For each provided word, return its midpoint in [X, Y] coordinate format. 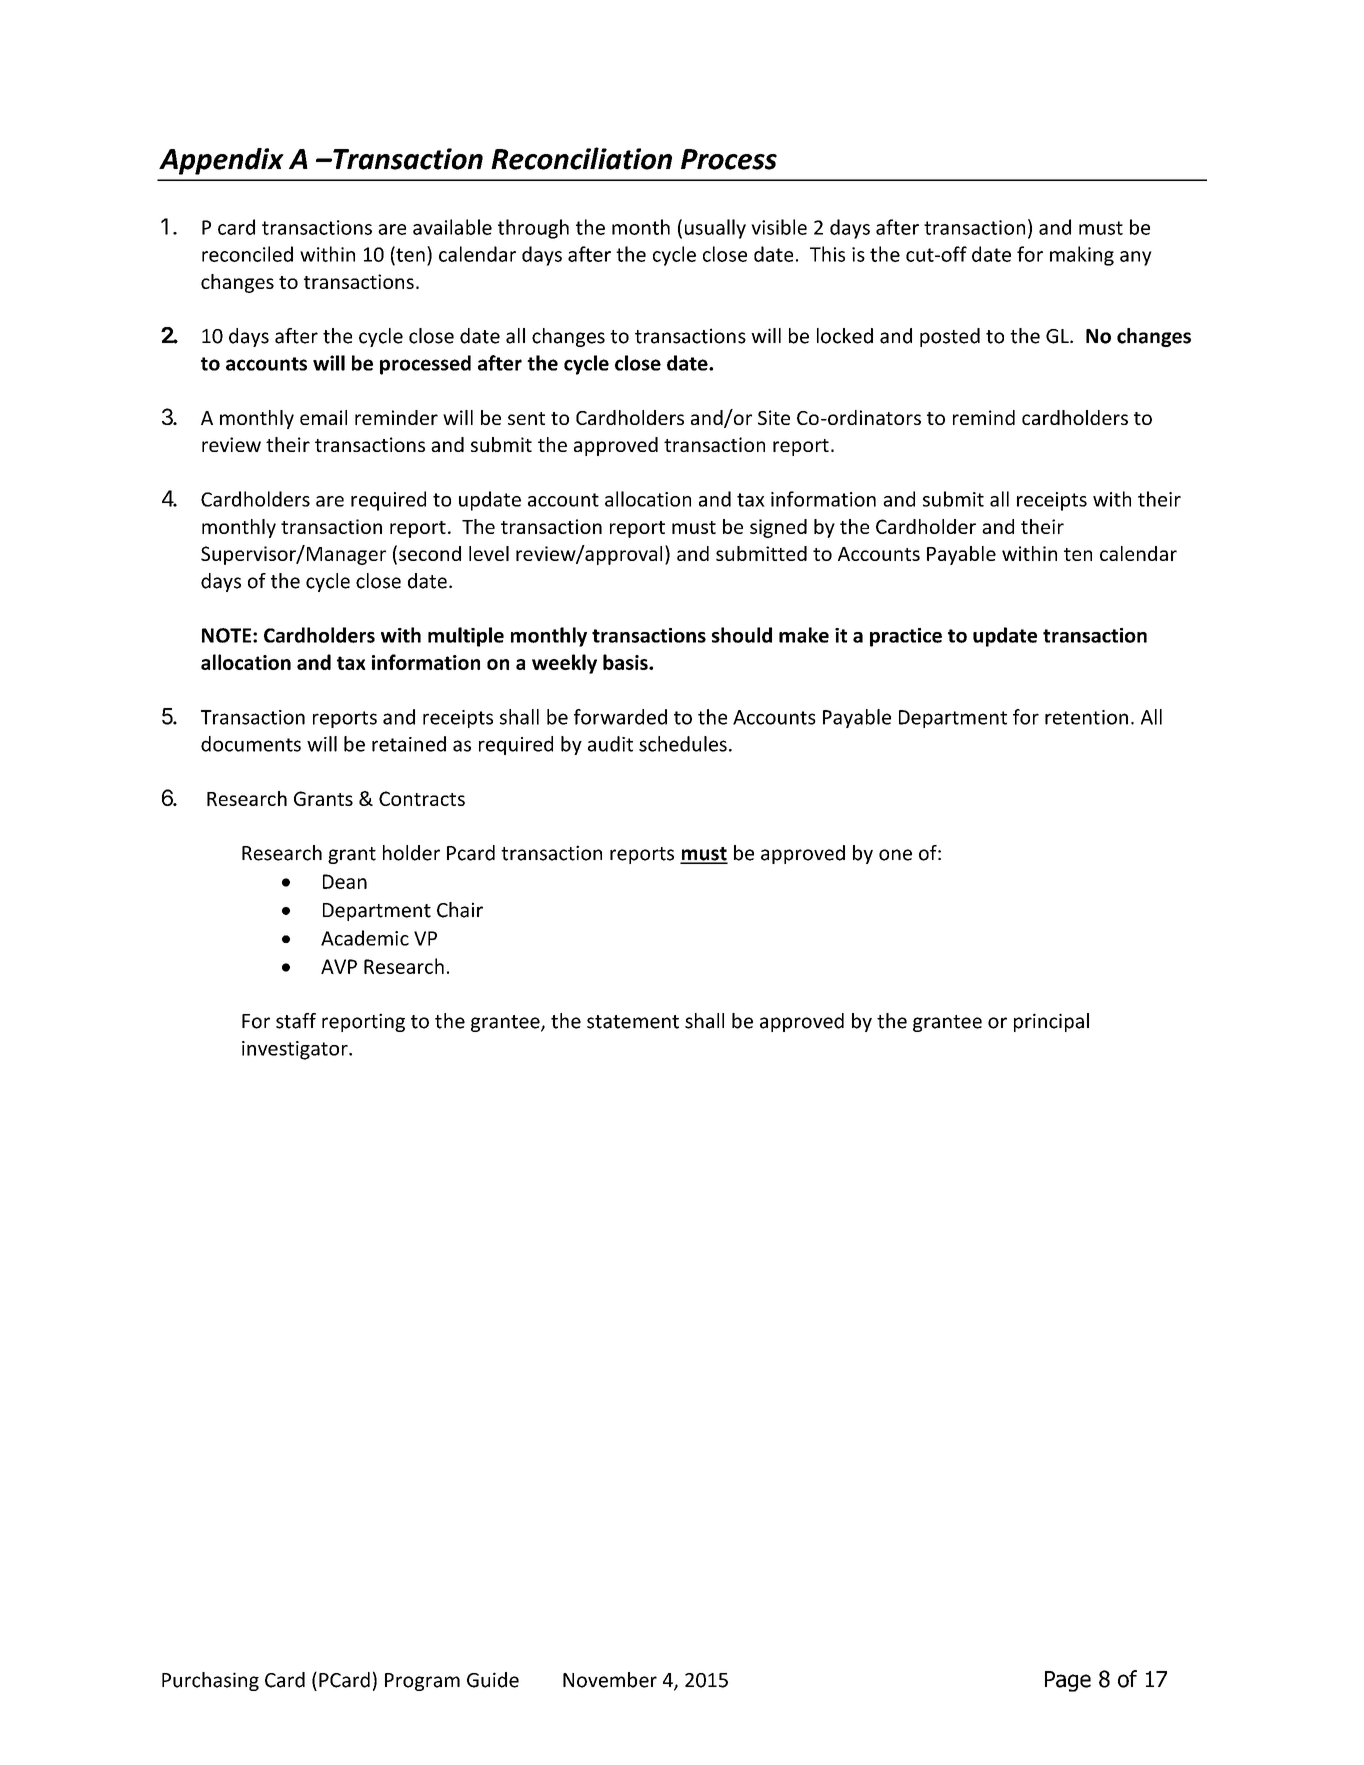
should [742, 635]
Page [1068, 1681]
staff [296, 1021]
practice [906, 637]
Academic [365, 938]
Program [422, 1682]
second [430, 553]
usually [715, 229]
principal [1051, 1022]
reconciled [247, 254]
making [1082, 256]
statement [633, 1022]
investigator [296, 1050]
